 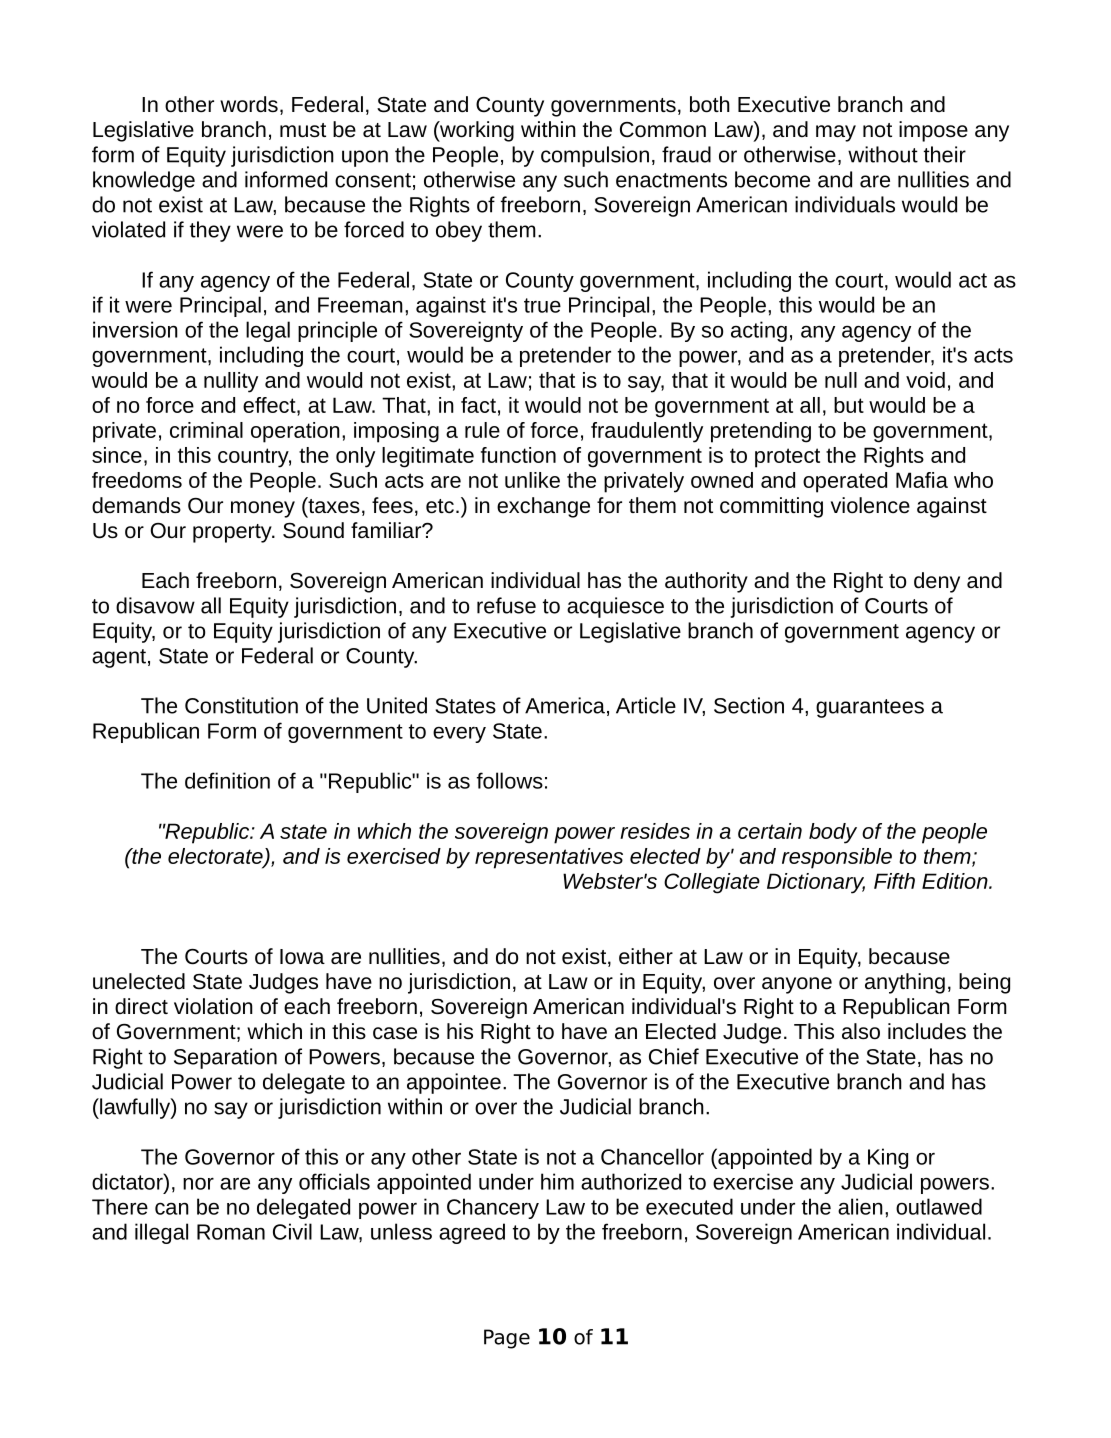 I want to click on Fifth, so click(x=894, y=881).
